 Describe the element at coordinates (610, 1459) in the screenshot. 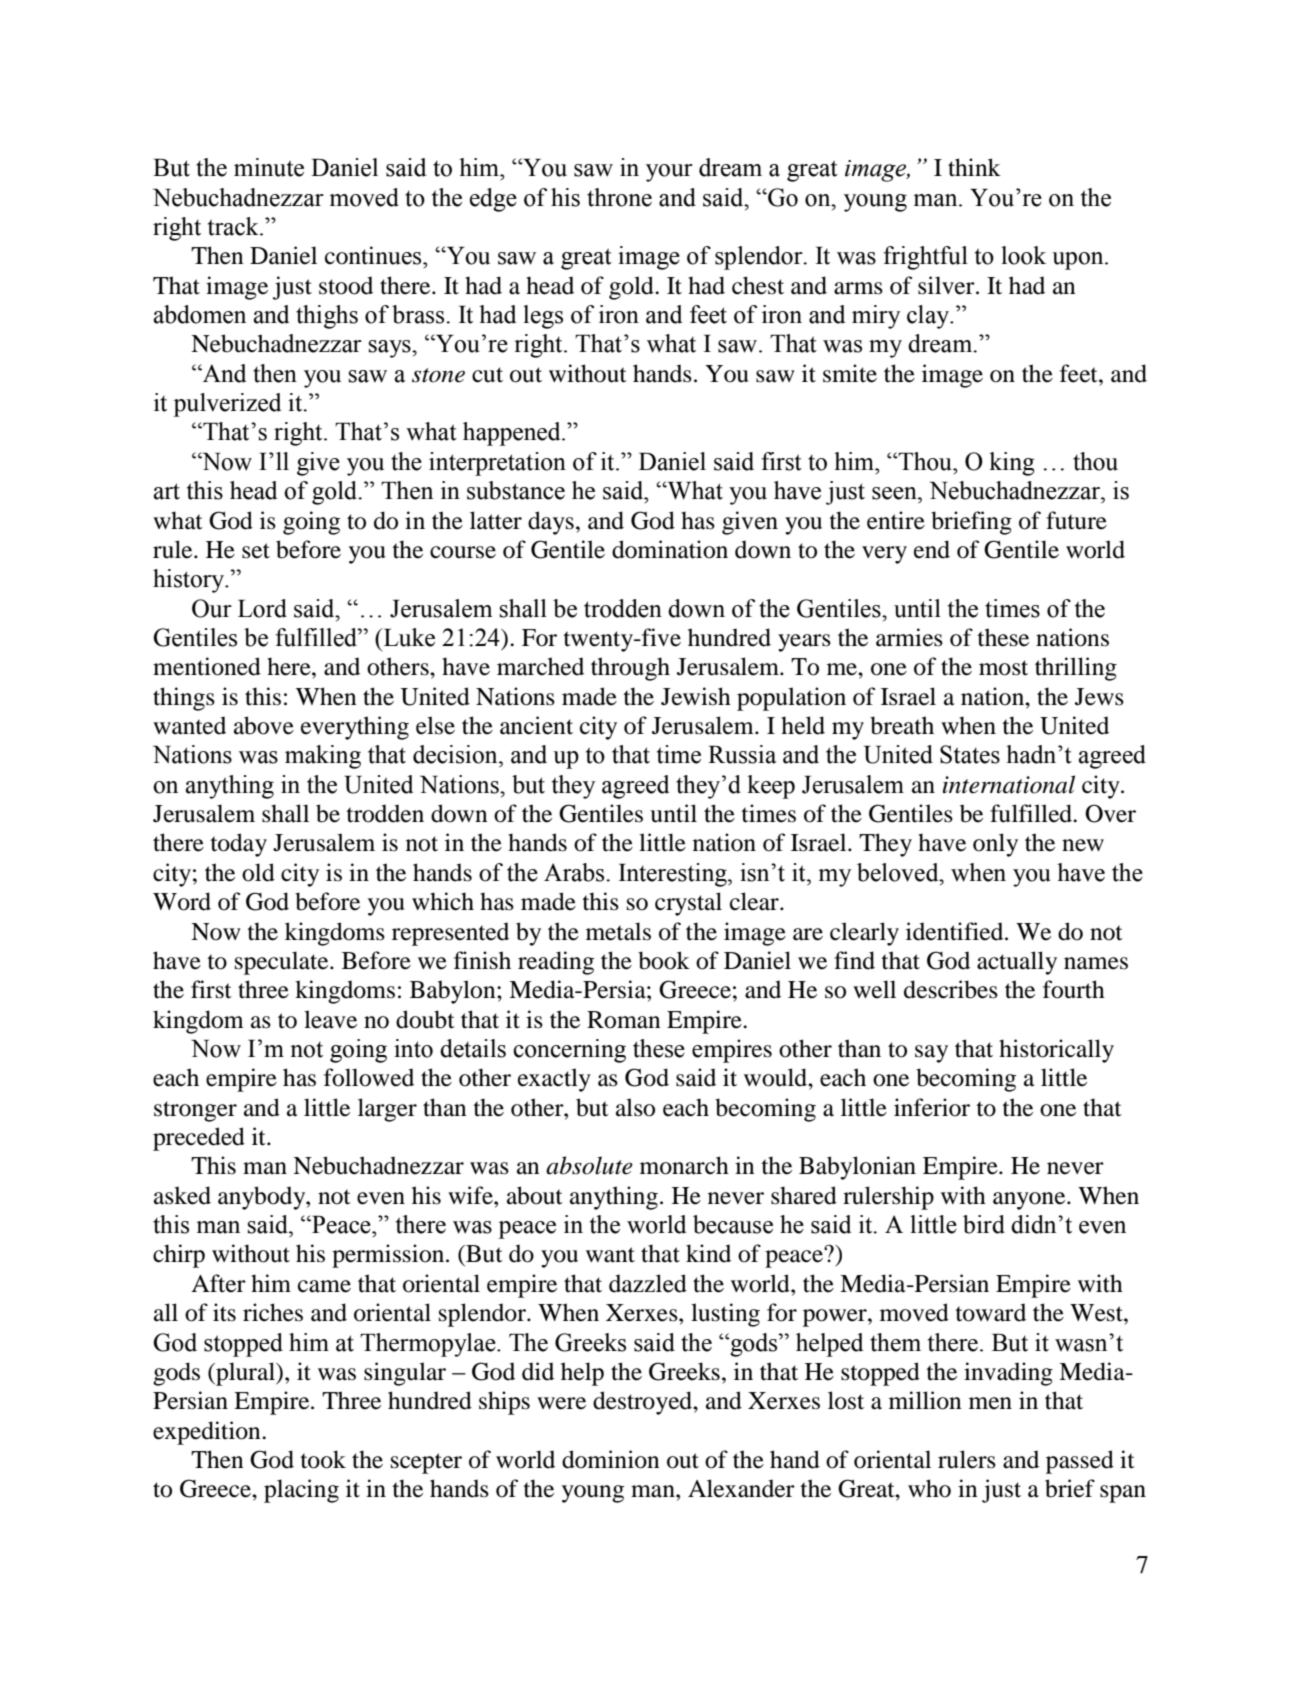

I see `dominion` at that location.
